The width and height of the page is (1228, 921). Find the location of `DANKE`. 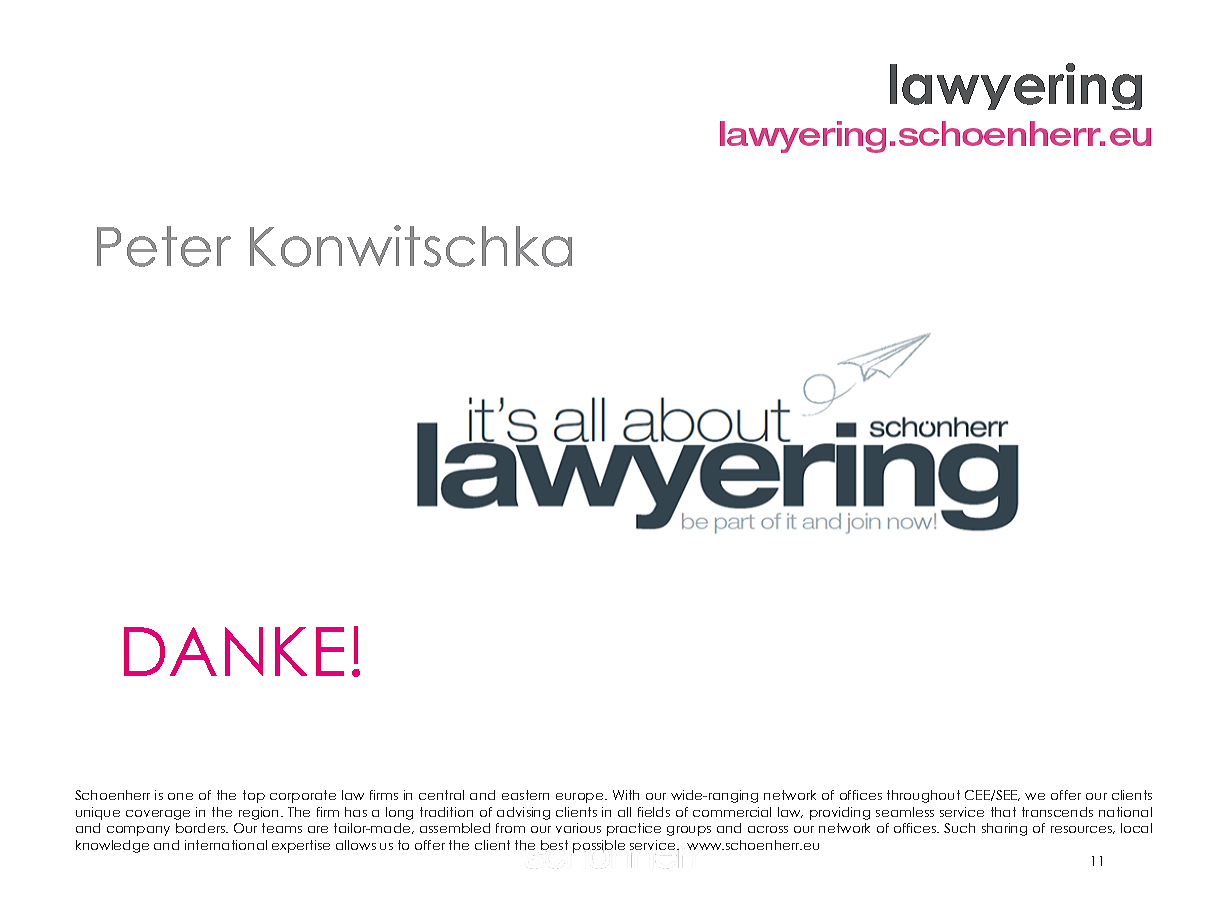

DANKE is located at coordinates (234, 651).
